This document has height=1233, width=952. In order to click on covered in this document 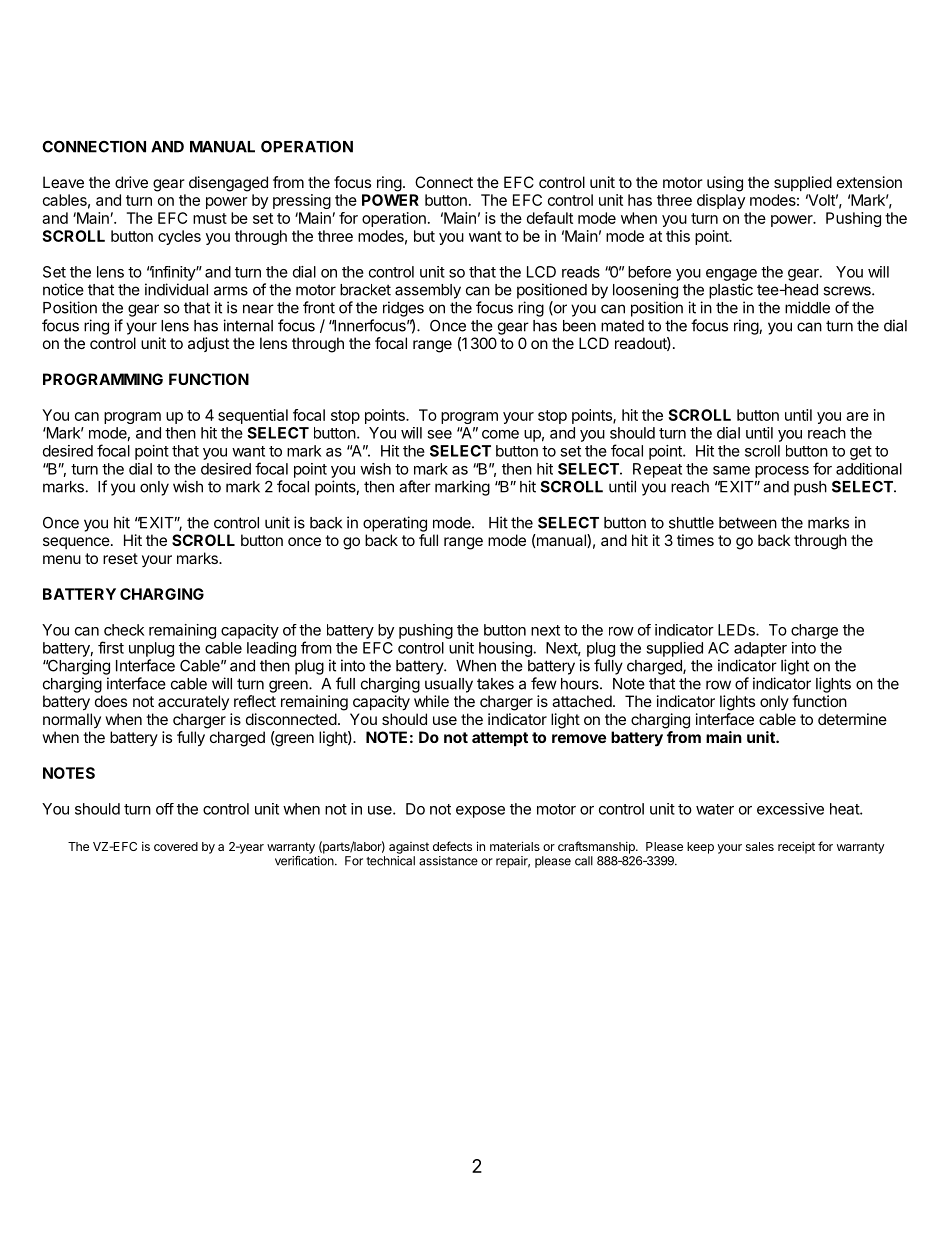, I will do `click(176, 846)`.
